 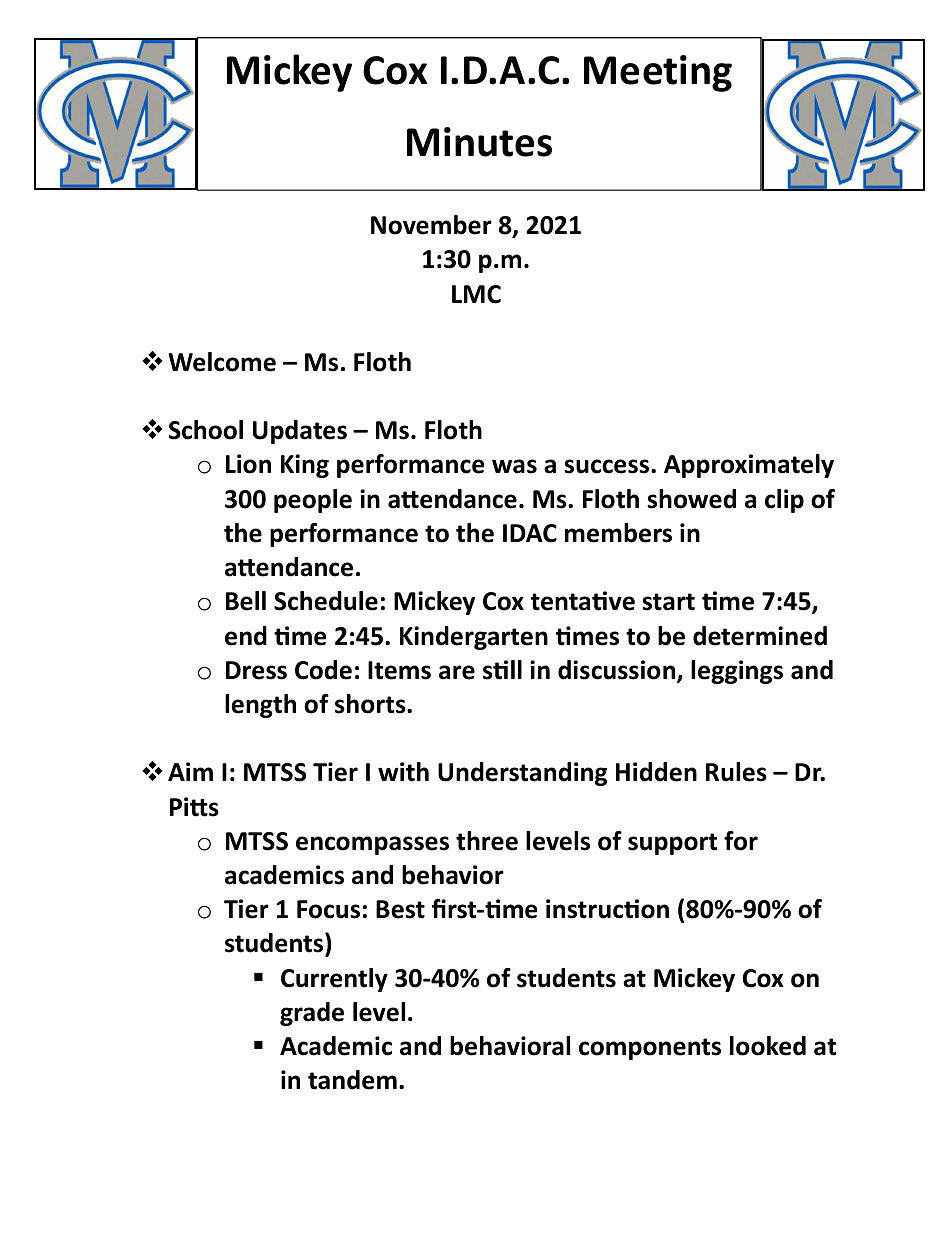 I want to click on Aim, so click(x=190, y=771).
